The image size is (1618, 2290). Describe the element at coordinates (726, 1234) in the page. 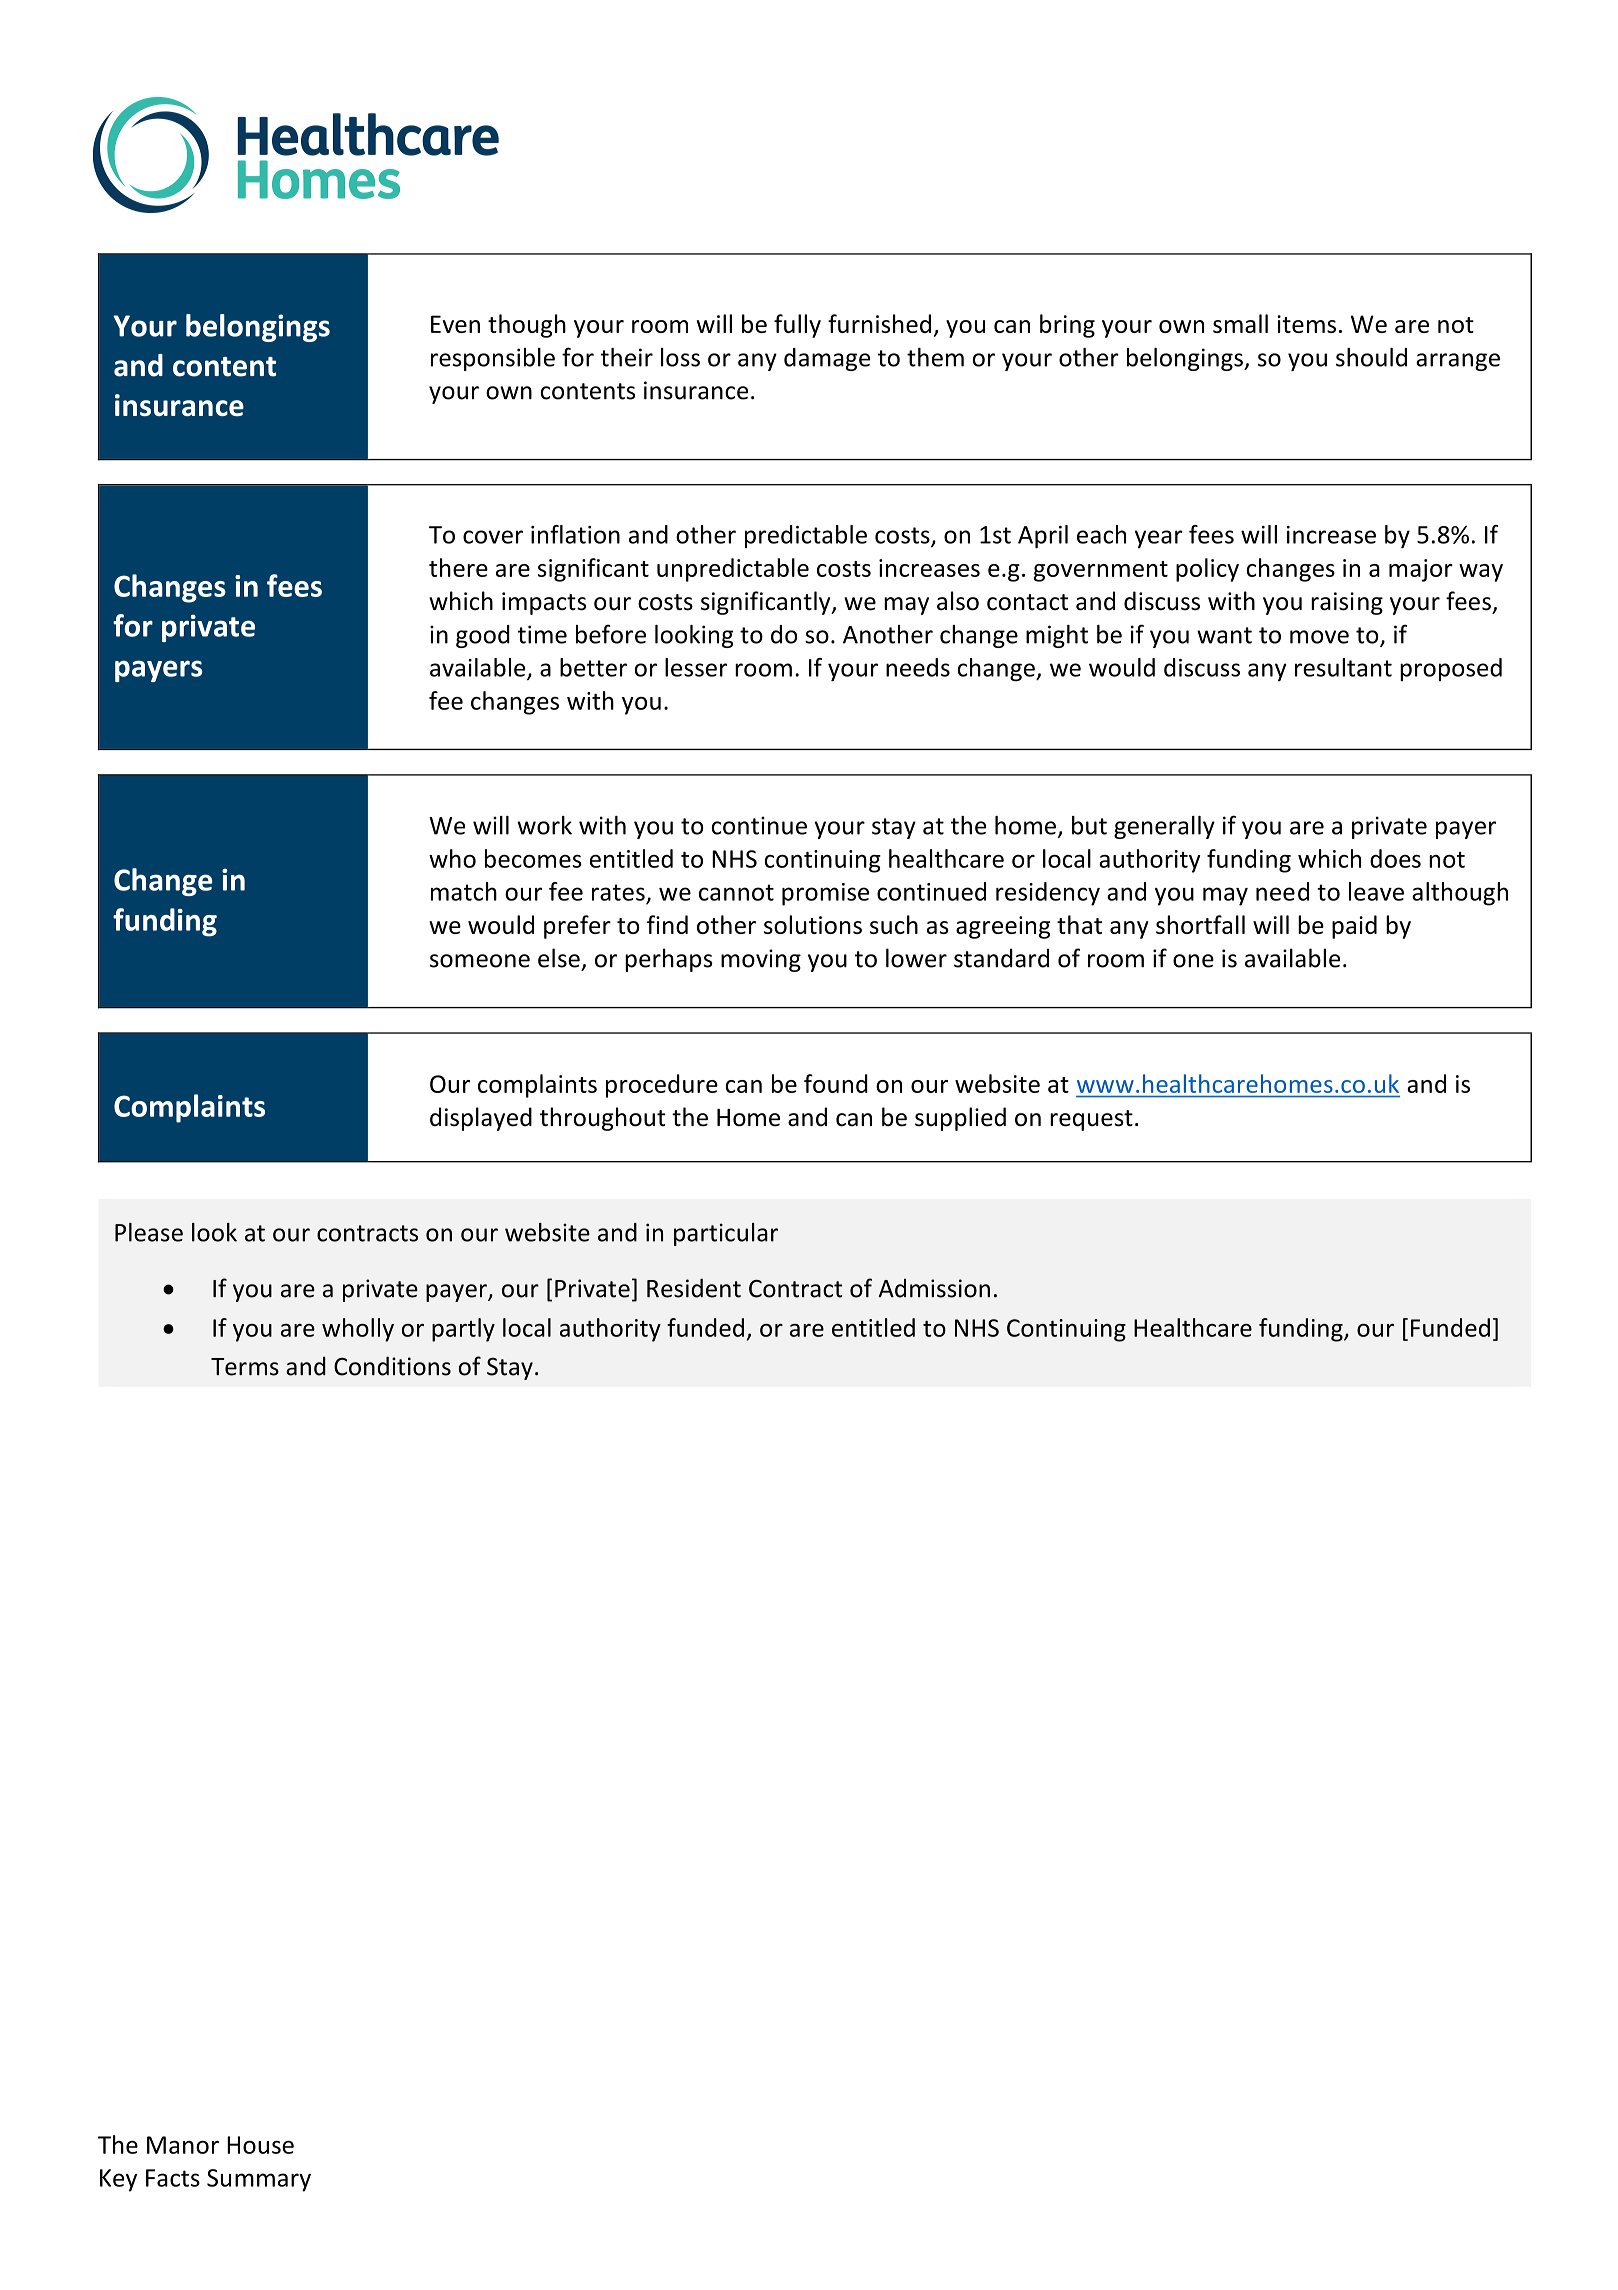

I see `particular` at that location.
